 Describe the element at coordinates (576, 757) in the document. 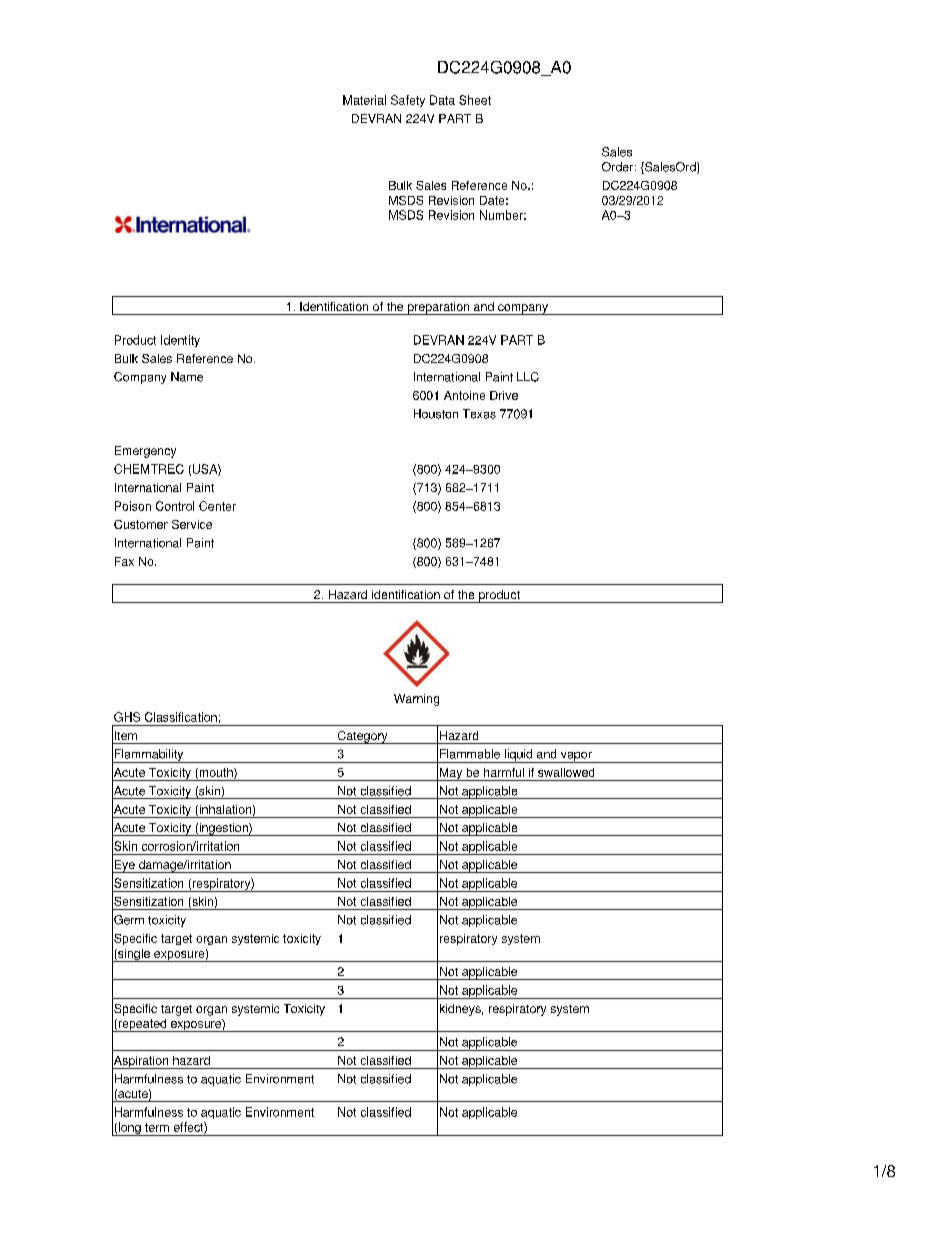

I see `vapor` at that location.
